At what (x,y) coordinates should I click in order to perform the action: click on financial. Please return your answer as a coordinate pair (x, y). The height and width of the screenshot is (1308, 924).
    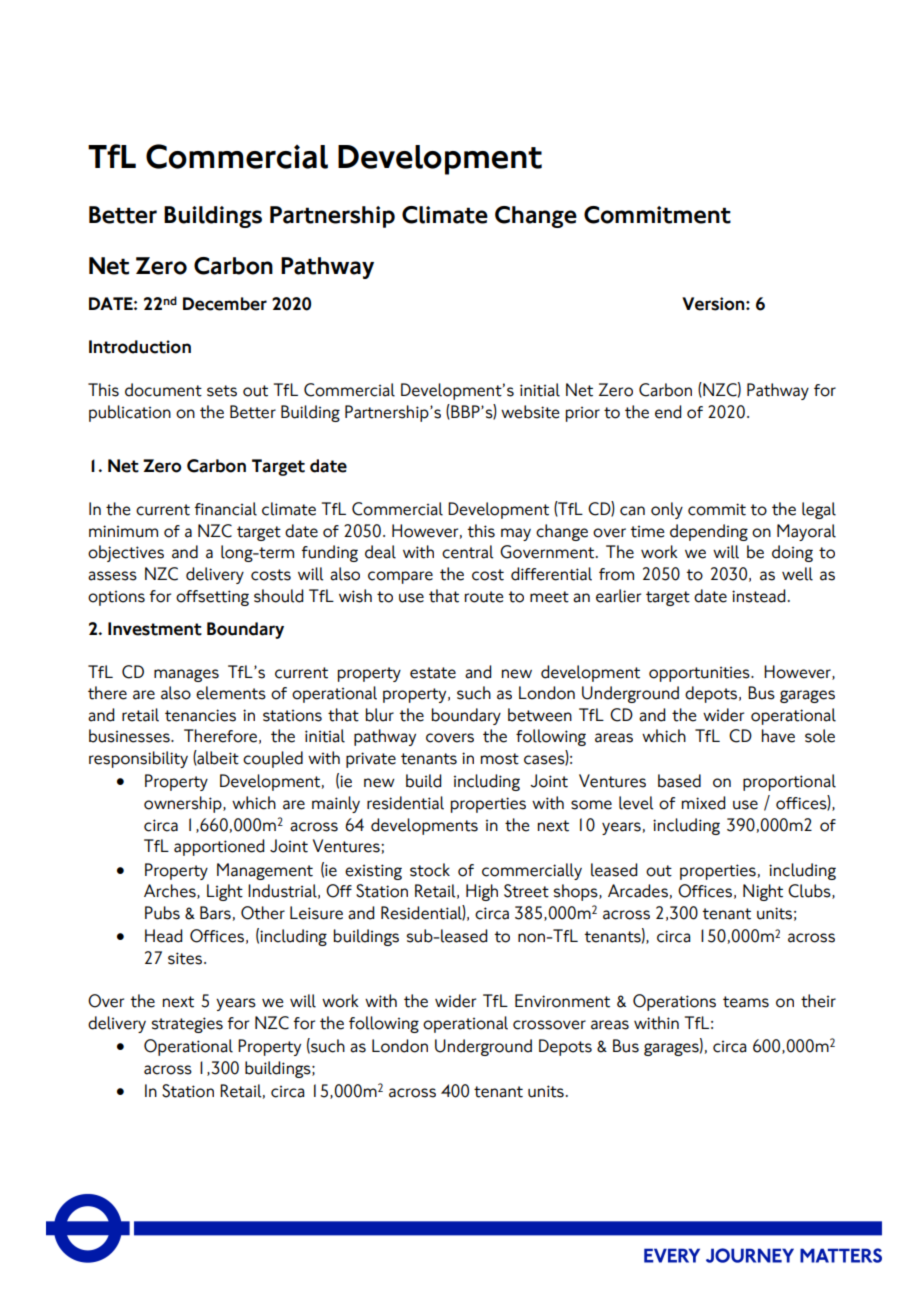
    Looking at the image, I should click on (225, 509).
